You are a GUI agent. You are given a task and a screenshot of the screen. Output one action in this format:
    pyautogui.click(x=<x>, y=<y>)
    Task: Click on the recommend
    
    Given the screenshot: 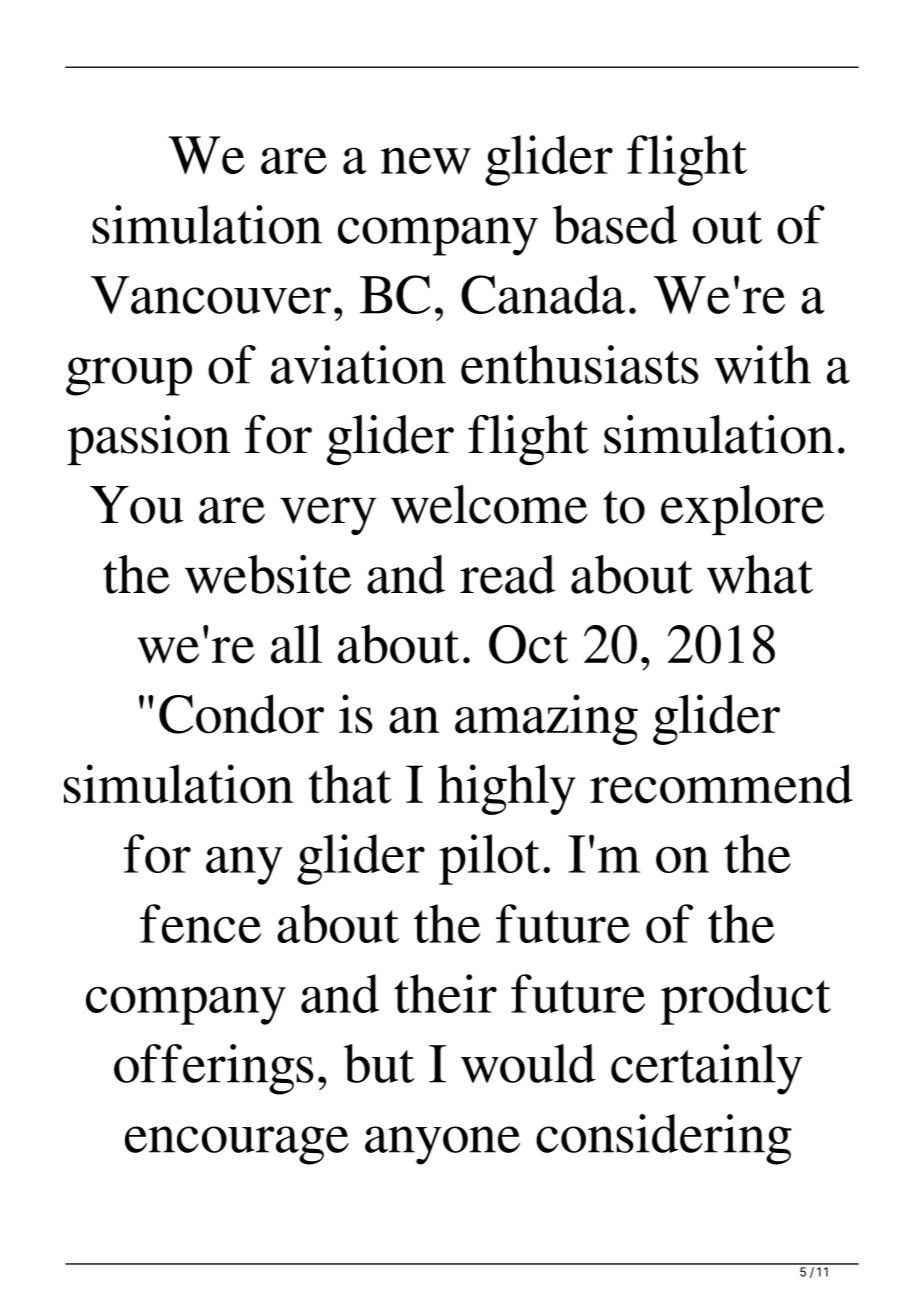 What is the action you would take?
    pyautogui.click(x=721, y=784)
